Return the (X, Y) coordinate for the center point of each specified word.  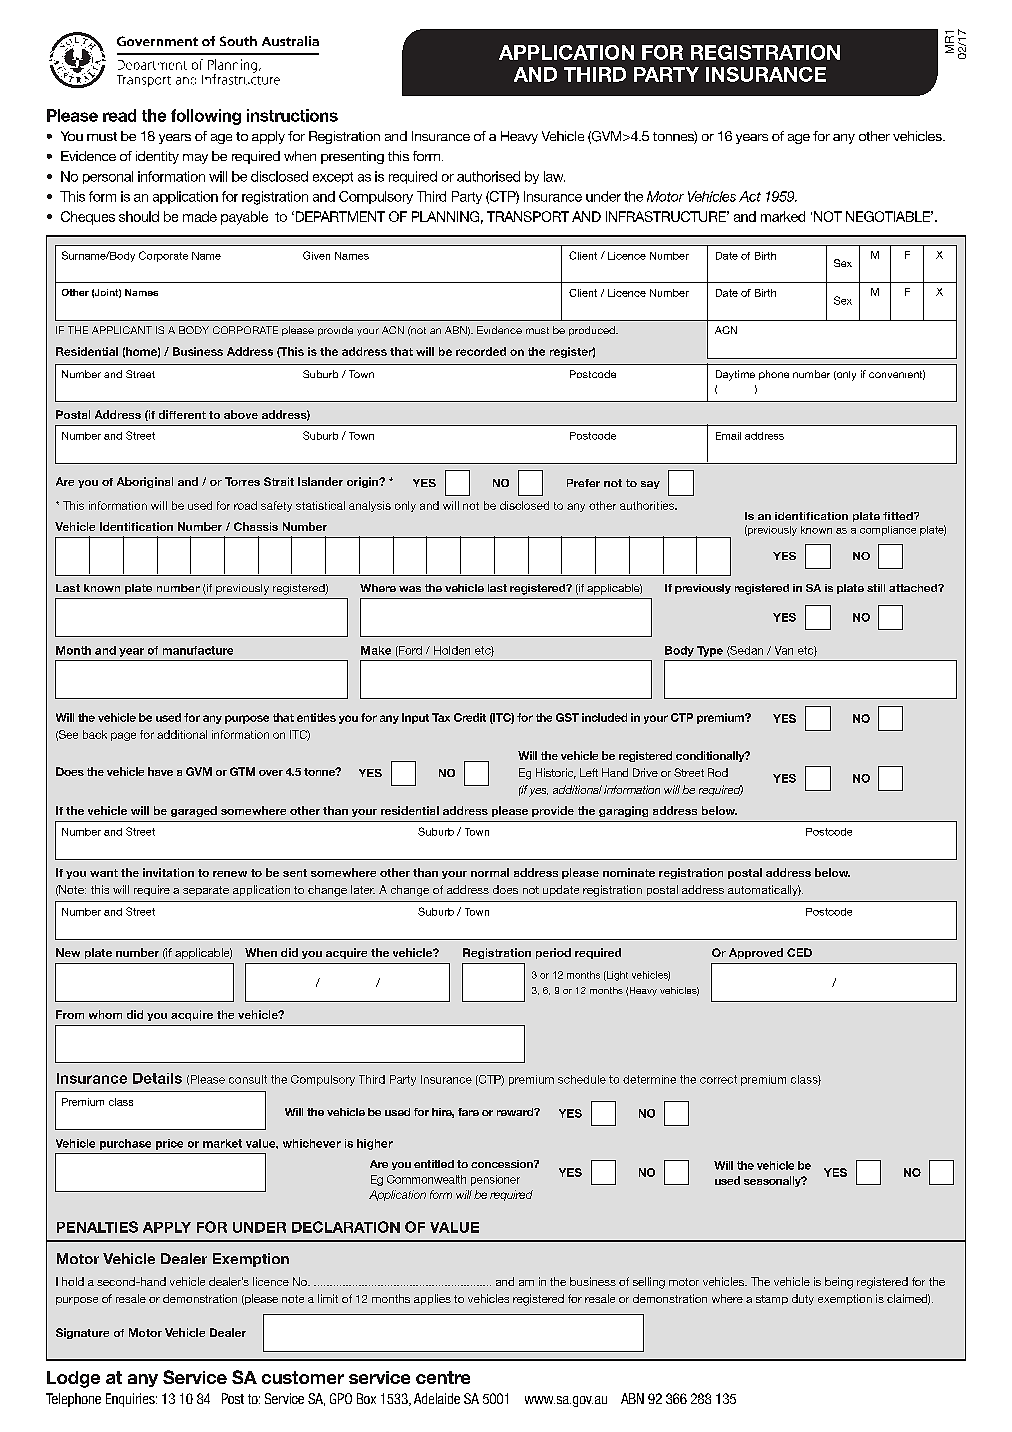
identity (157, 157)
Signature (82, 1333)
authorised (488, 176)
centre (443, 1377)
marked (783, 216)
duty (803, 1299)
